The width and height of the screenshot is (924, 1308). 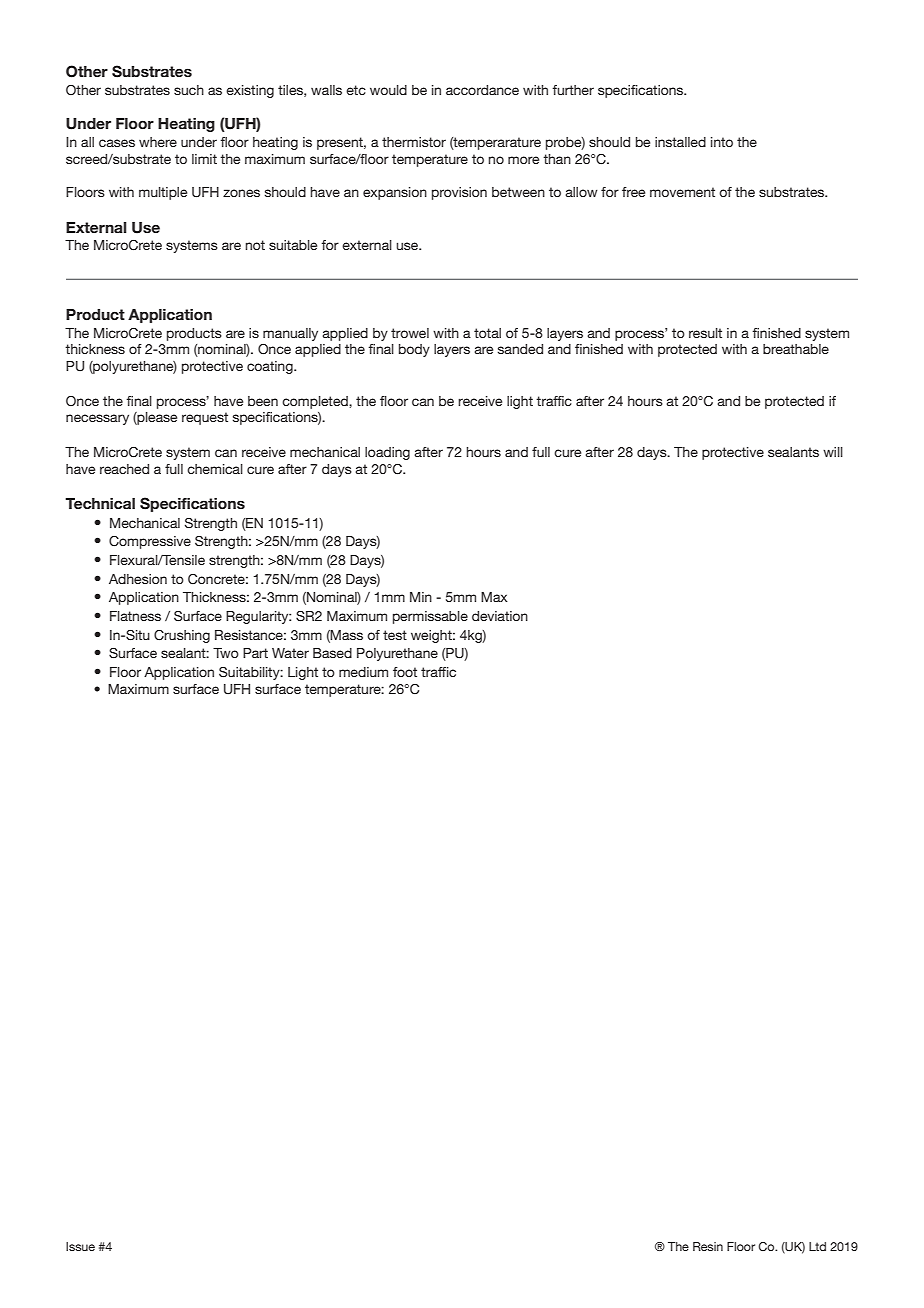 I want to click on thermistor, so click(x=414, y=142).
